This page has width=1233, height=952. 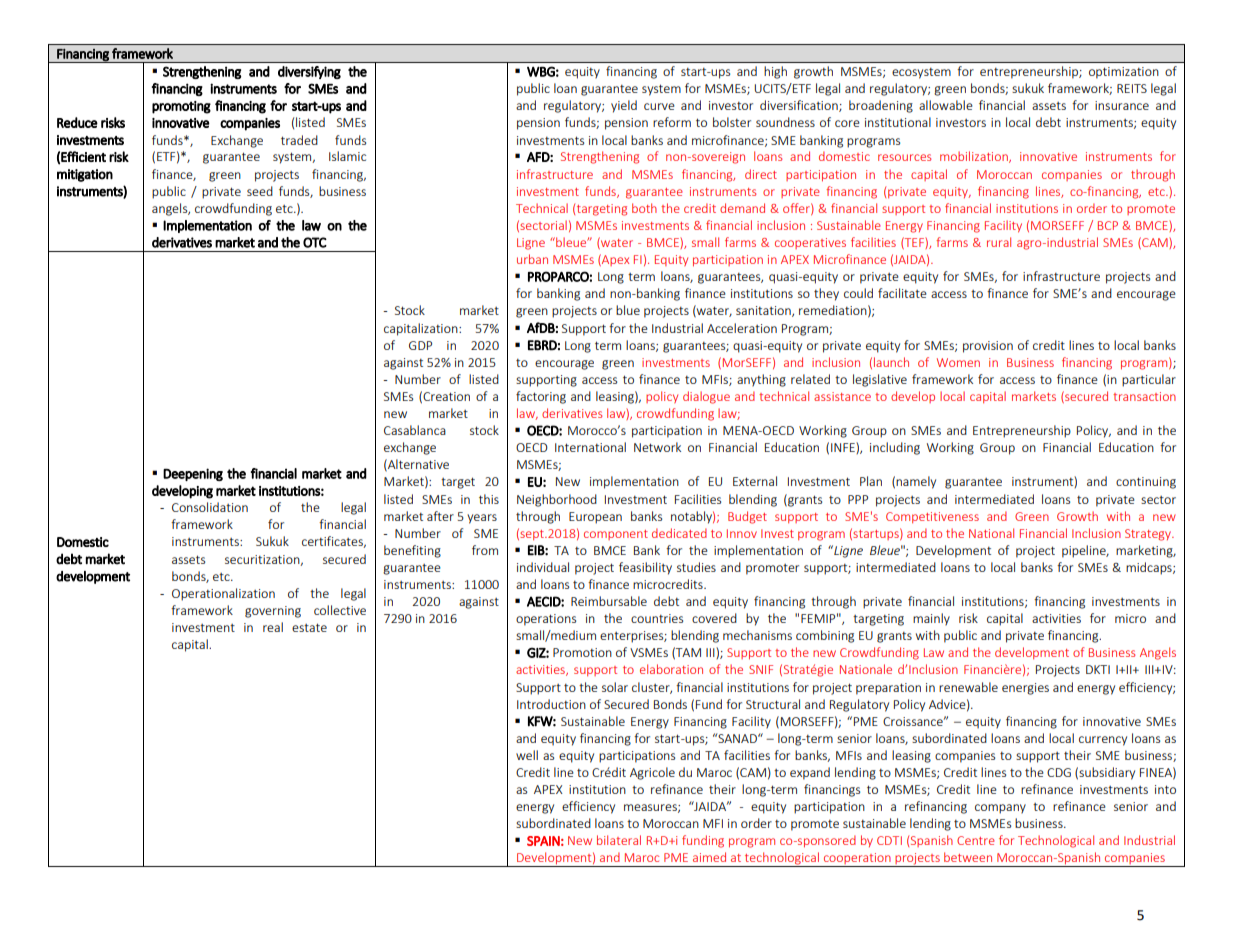 I want to click on energies, so click(x=1025, y=689).
